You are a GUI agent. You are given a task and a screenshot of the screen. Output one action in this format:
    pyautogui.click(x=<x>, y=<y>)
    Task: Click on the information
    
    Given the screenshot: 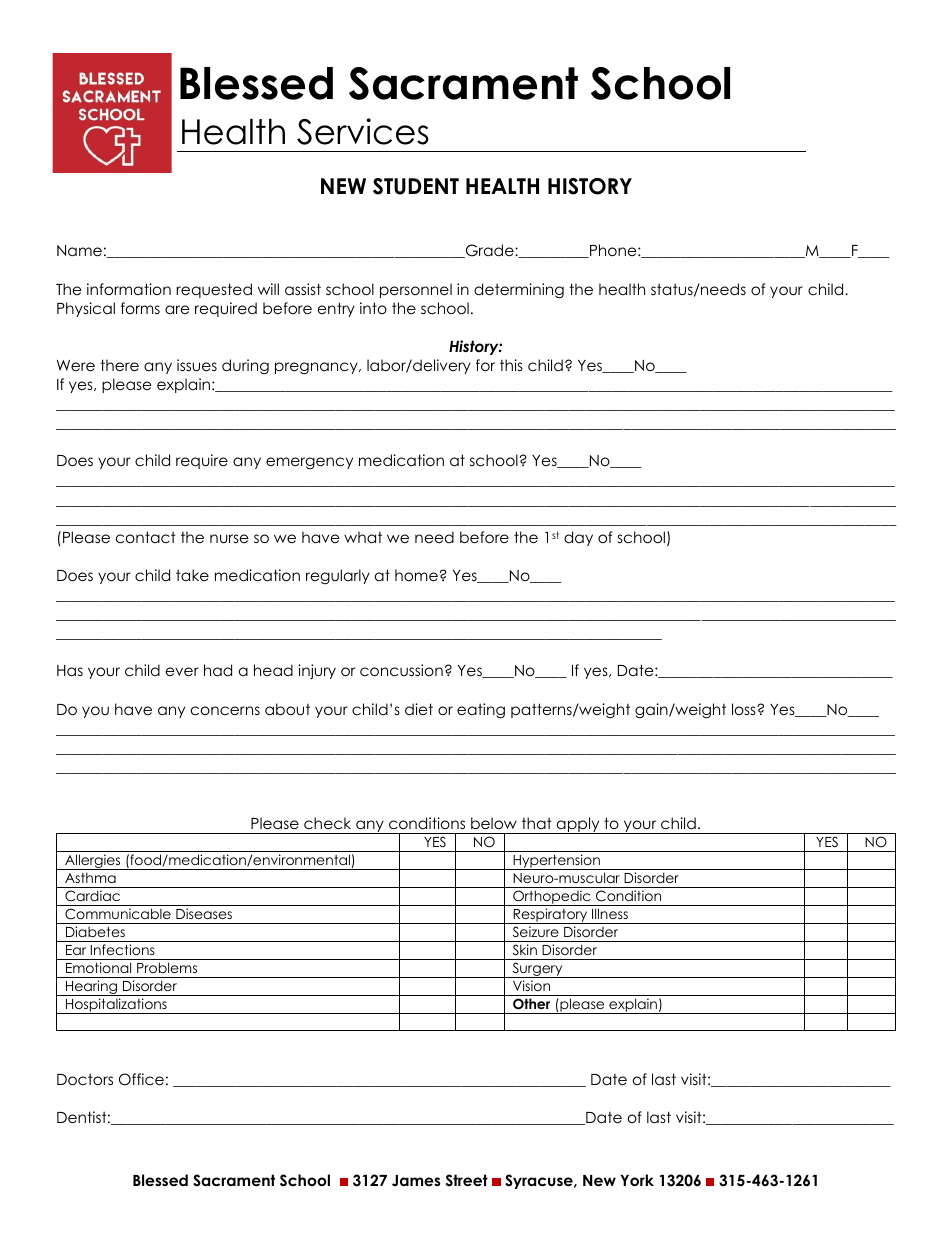 What is the action you would take?
    pyautogui.click(x=129, y=289)
